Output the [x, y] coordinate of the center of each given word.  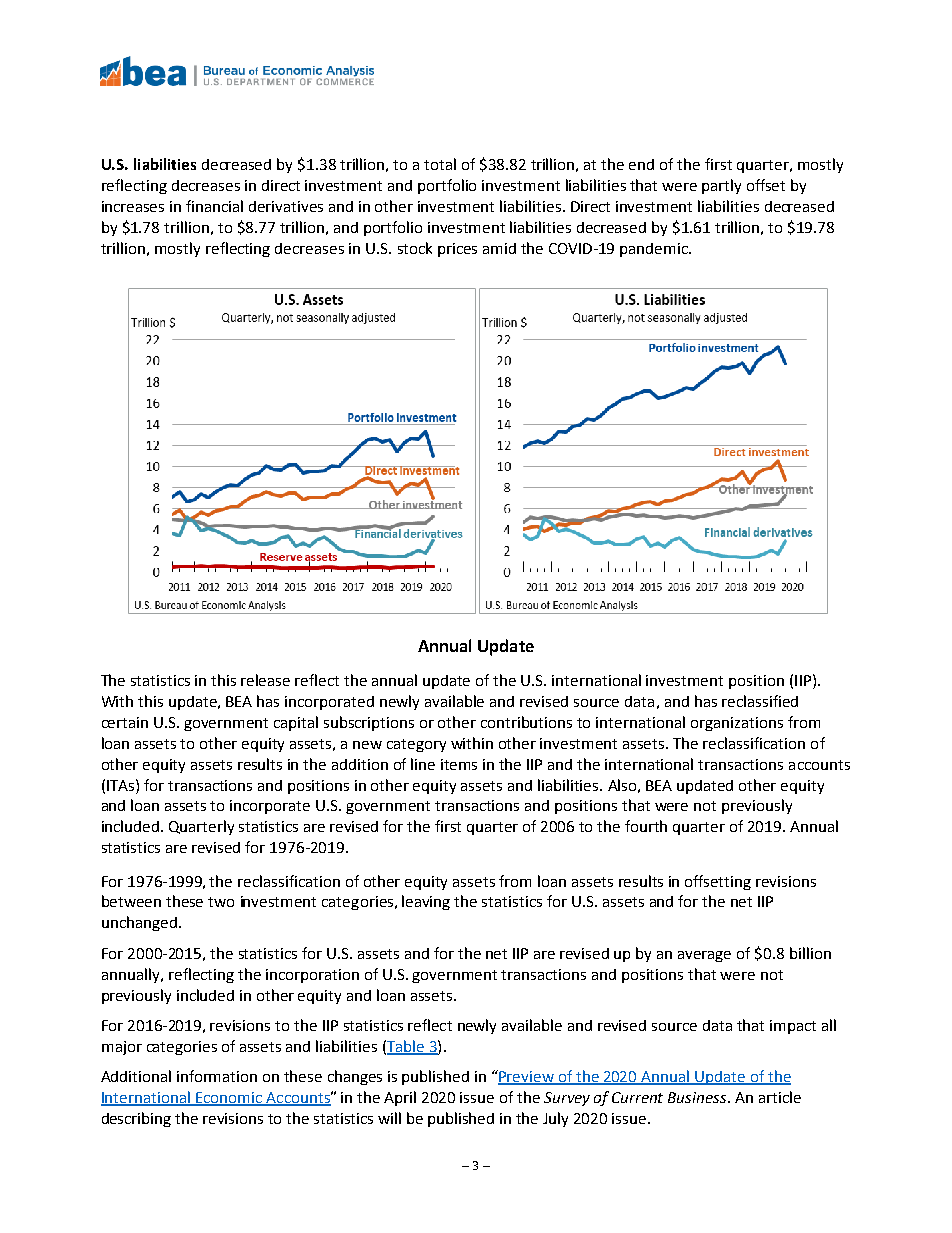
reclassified [760, 701]
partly [721, 186]
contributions [526, 722]
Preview [526, 1077]
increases [133, 206]
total [440, 164]
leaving [426, 902]
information [217, 1076]
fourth [646, 826]
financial [214, 206]
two [221, 902]
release [265, 680]
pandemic [655, 250]
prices [457, 250]
